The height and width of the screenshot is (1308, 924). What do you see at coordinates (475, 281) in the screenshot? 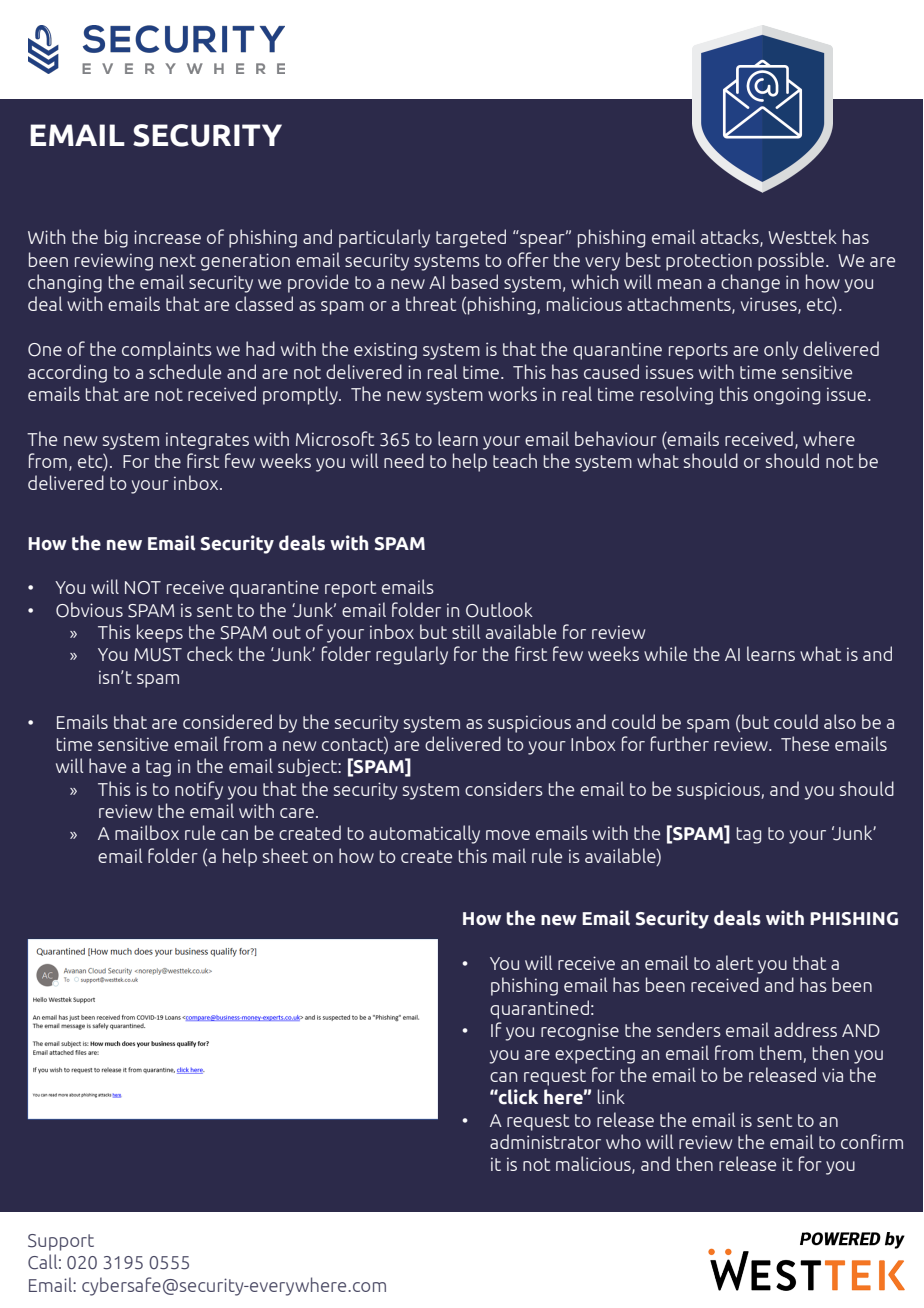
I see `based` at bounding box center [475, 281].
